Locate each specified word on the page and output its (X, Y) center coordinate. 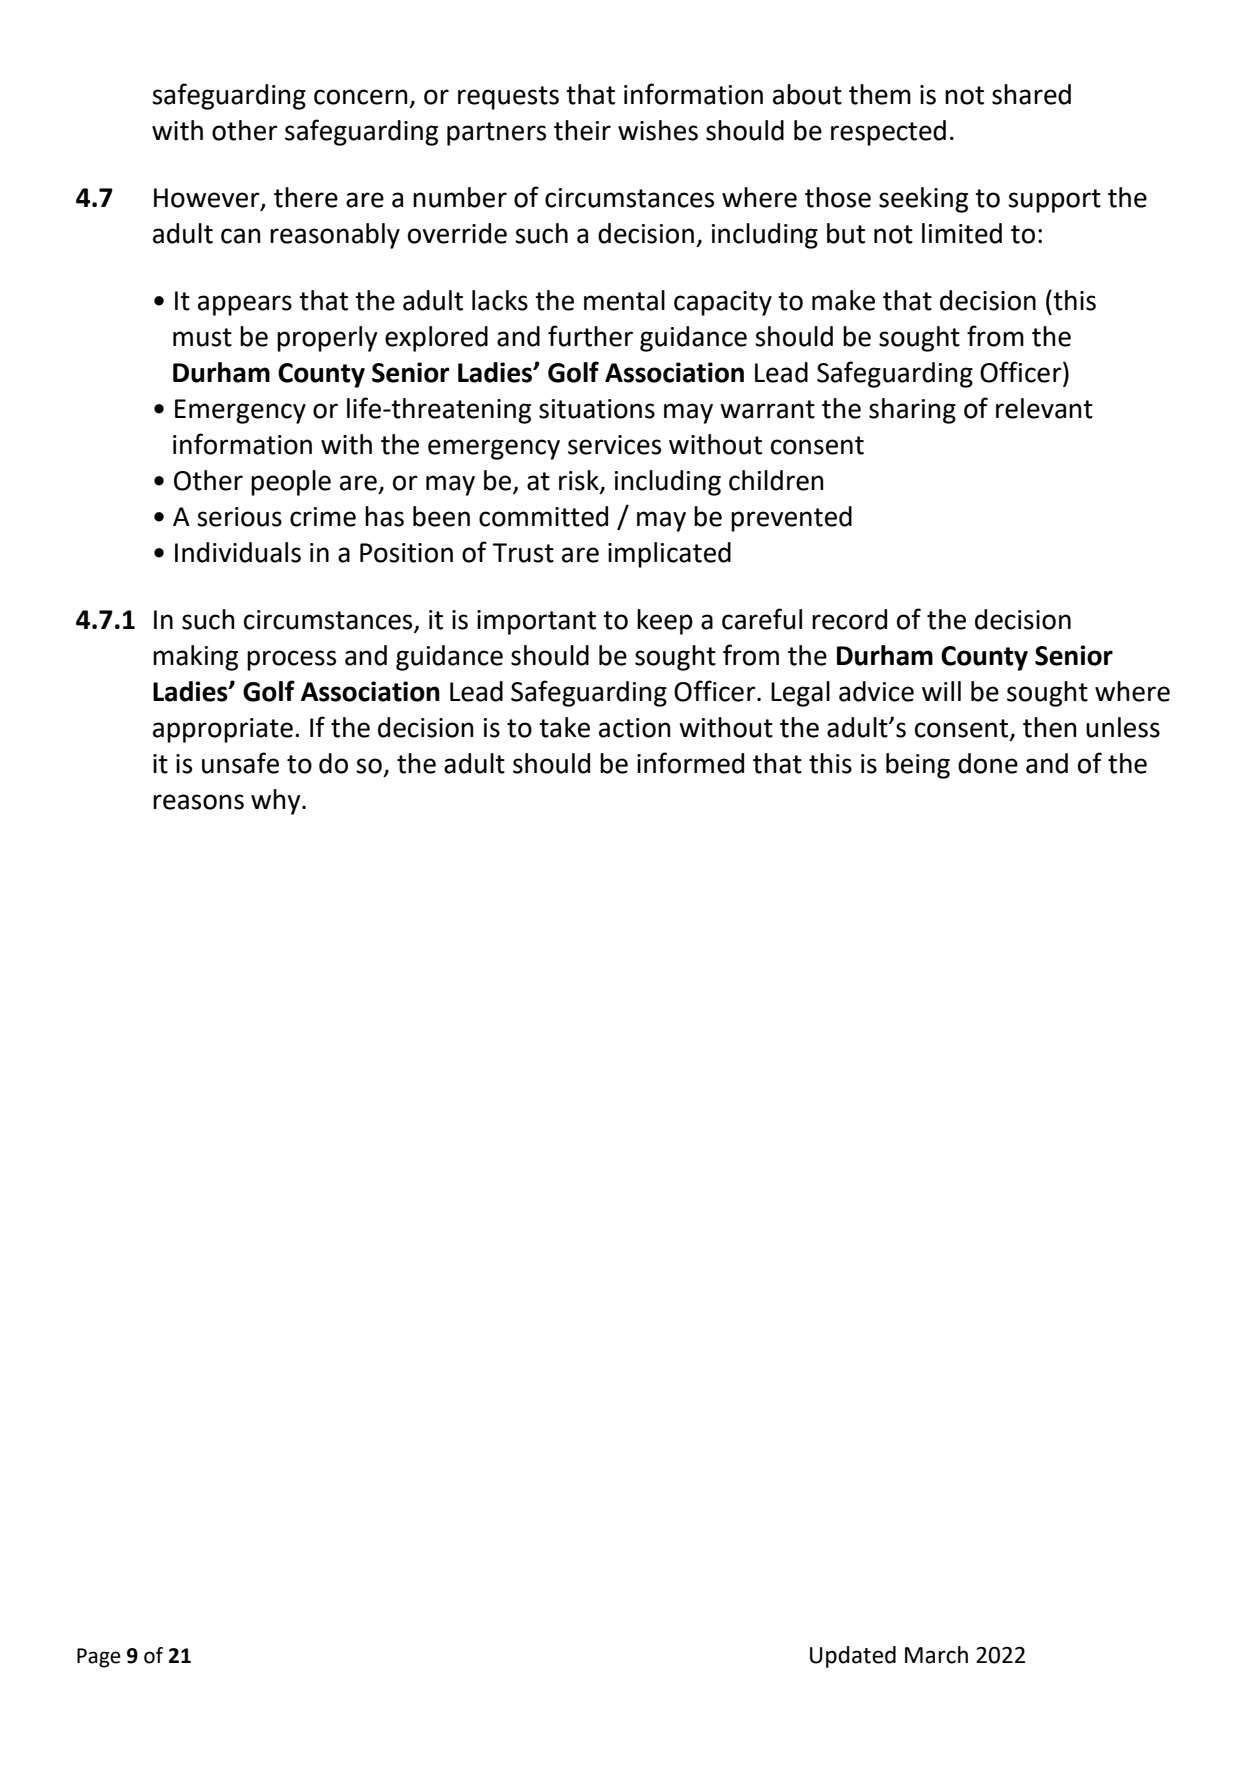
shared (1031, 94)
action (635, 728)
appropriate (223, 730)
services (614, 445)
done (988, 763)
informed (690, 763)
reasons (198, 802)
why (277, 802)
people (291, 483)
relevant (1044, 408)
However (208, 199)
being (918, 766)
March (936, 1655)
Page (99, 1658)
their (582, 130)
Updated (853, 1657)
